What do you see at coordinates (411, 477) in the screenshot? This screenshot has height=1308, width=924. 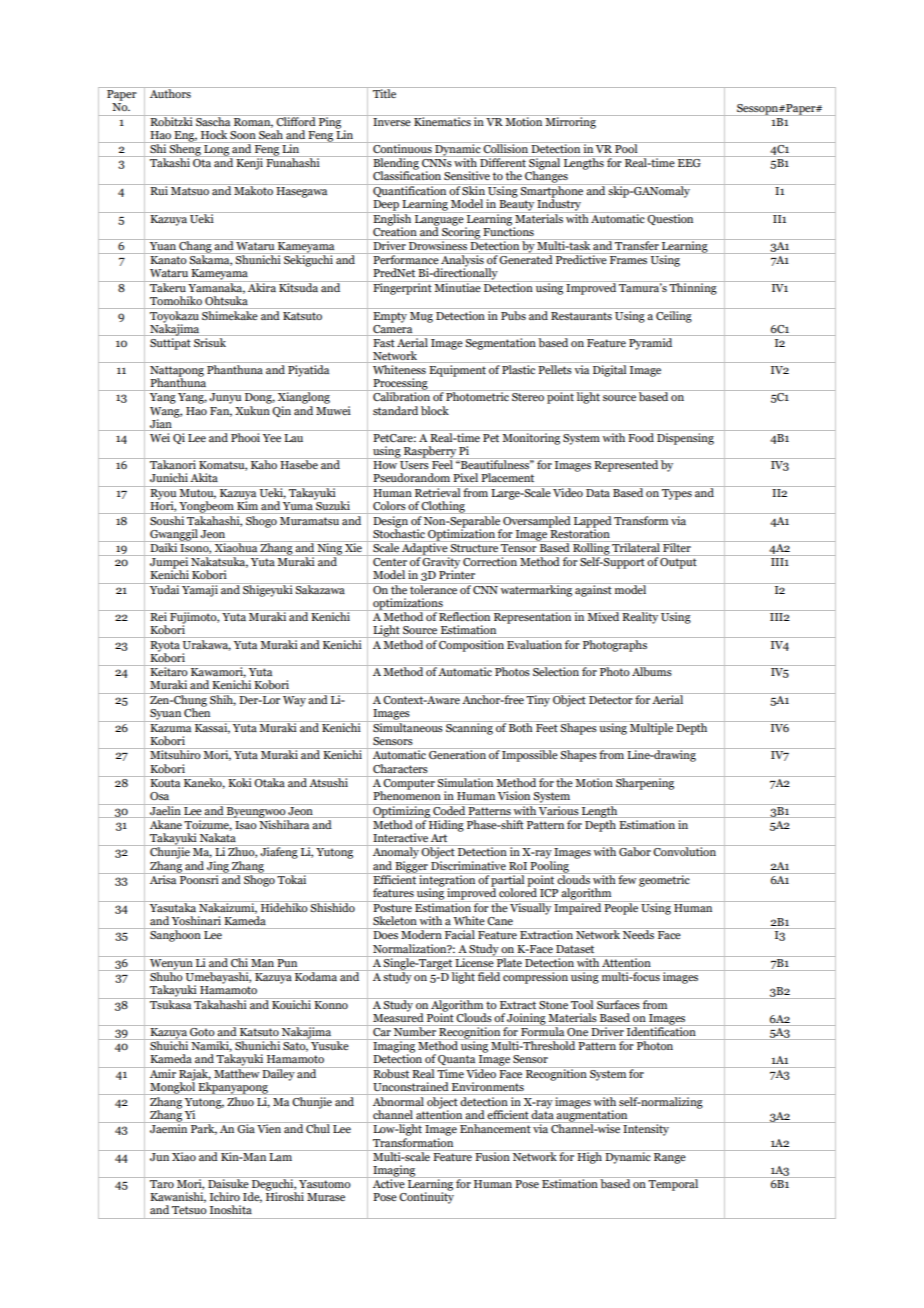 I see `Pseudorandom` at bounding box center [411, 477].
